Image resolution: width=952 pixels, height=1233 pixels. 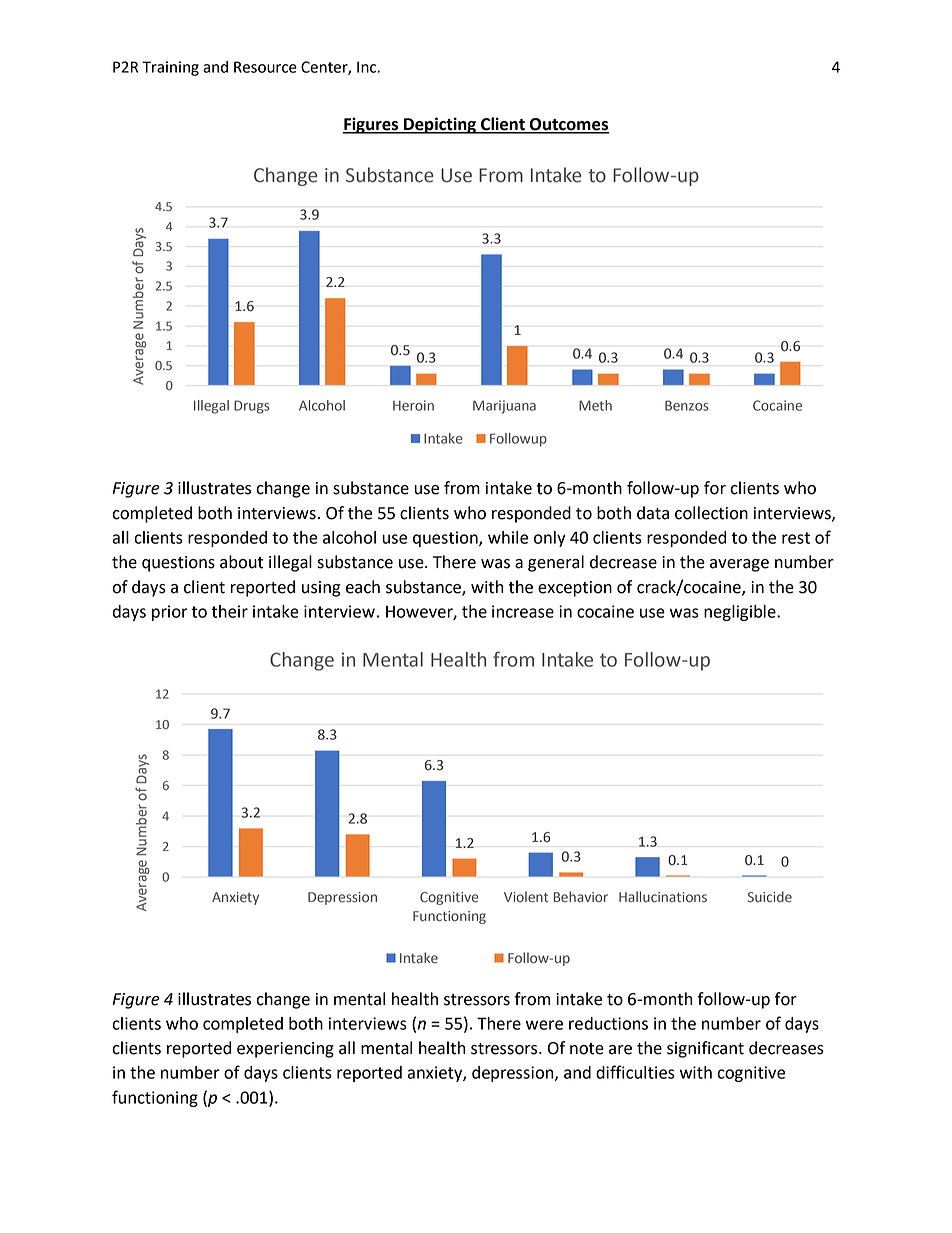 I want to click on Marijuana, so click(x=504, y=407).
